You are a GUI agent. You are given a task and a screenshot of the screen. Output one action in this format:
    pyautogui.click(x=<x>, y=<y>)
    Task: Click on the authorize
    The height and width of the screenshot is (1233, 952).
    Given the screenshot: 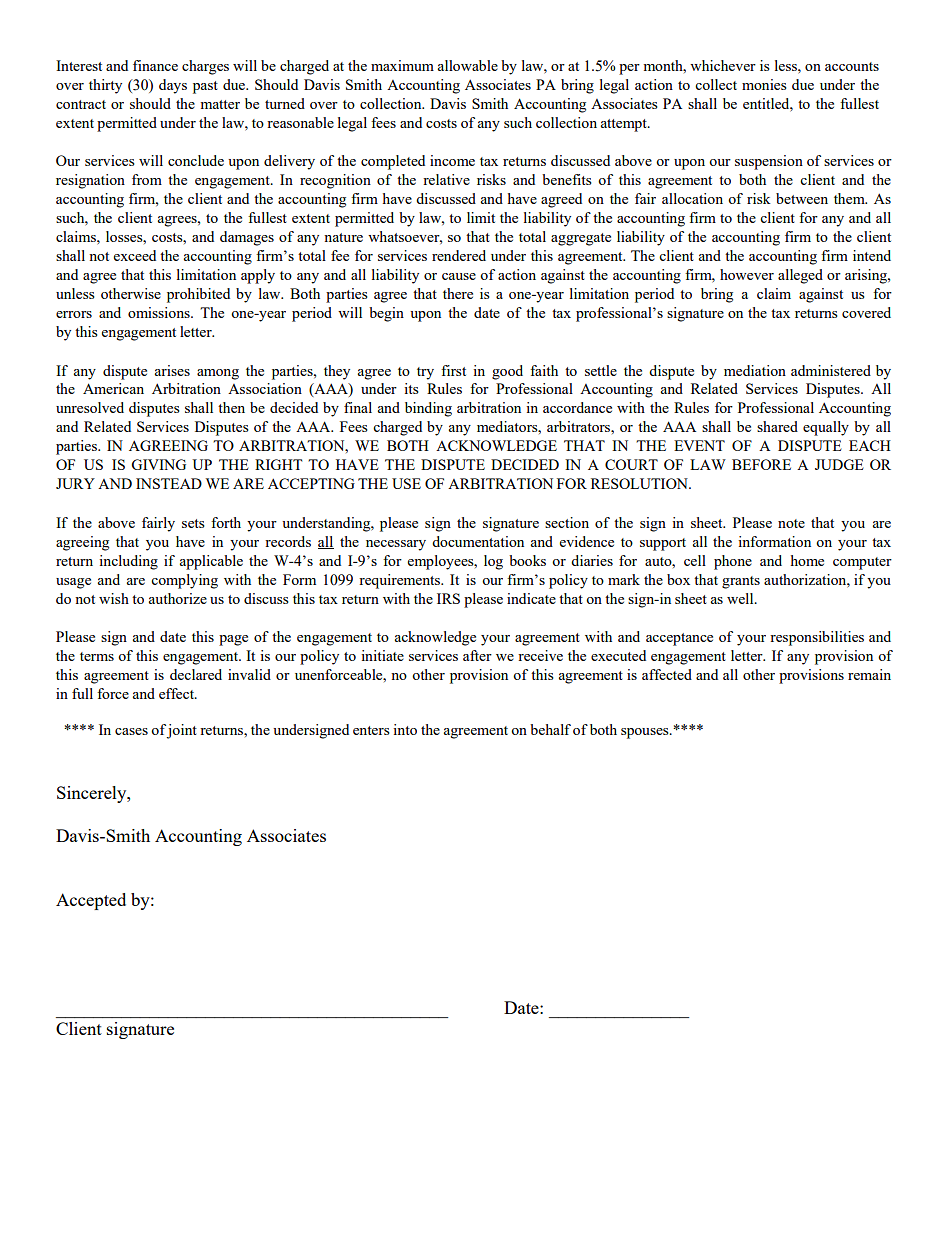 What is the action you would take?
    pyautogui.click(x=178, y=598)
